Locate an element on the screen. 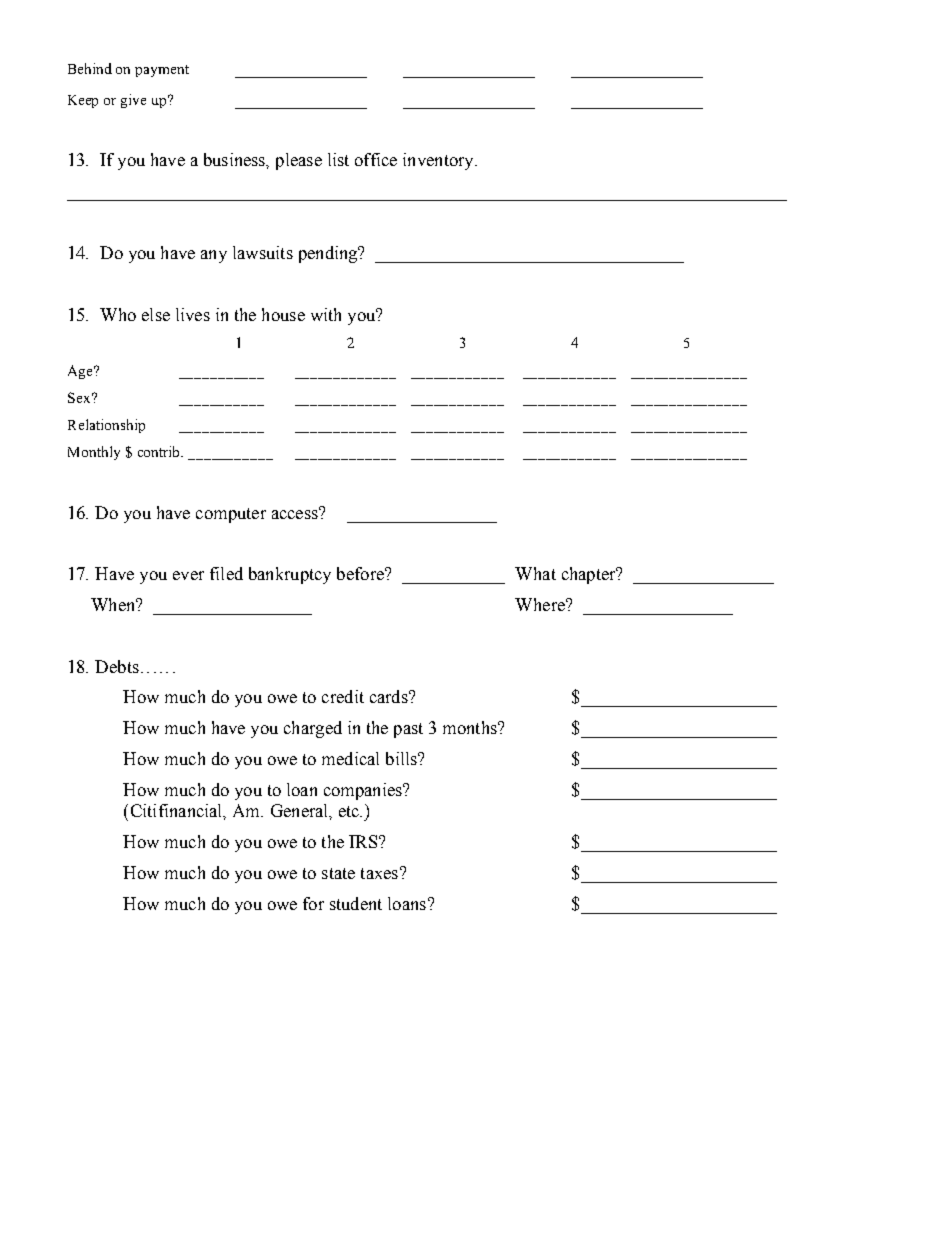 This screenshot has height=1233, width=952. inventory is located at coordinates (439, 161).
